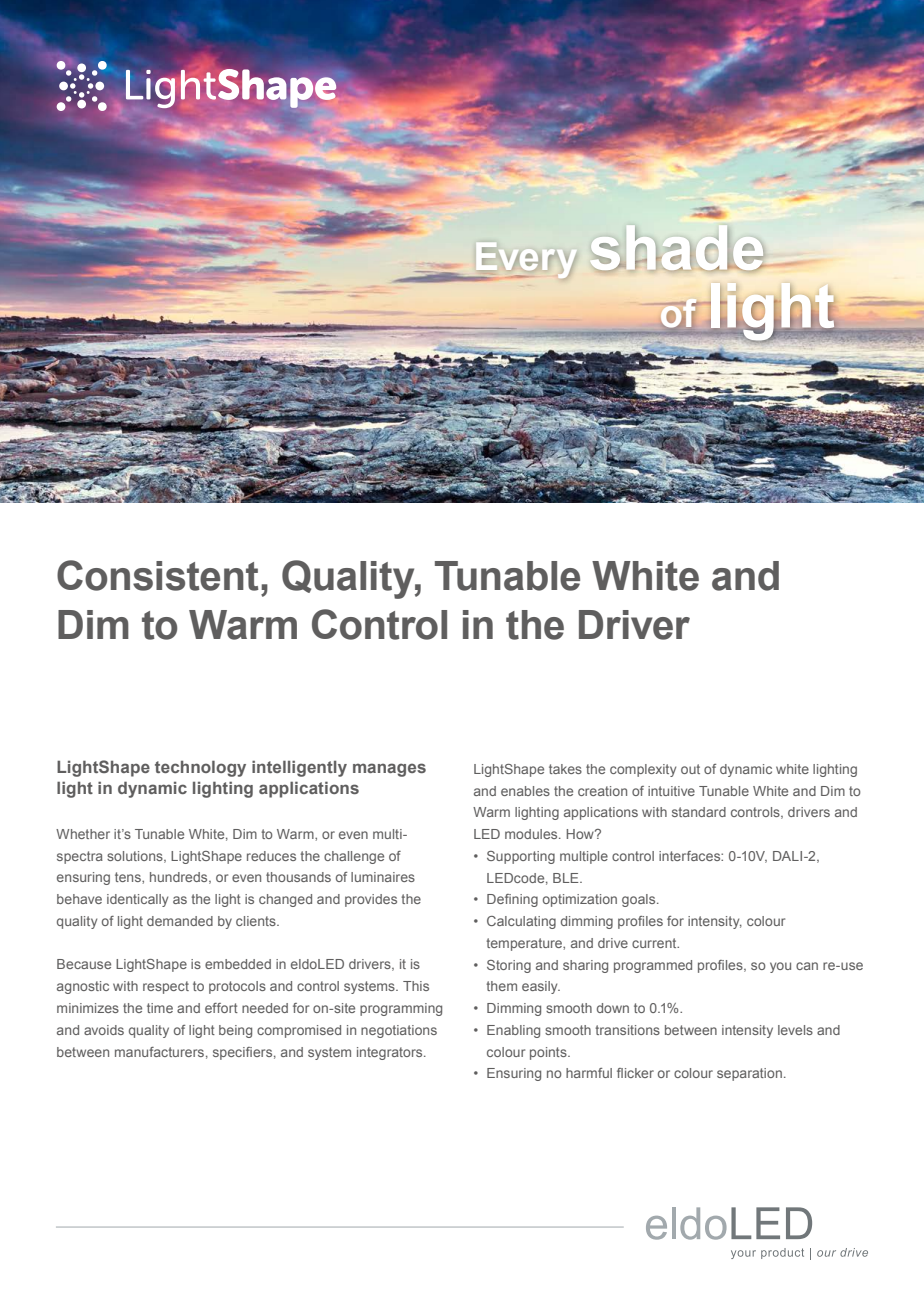 This screenshot has height=1308, width=924. I want to click on shade, so click(682, 251).
